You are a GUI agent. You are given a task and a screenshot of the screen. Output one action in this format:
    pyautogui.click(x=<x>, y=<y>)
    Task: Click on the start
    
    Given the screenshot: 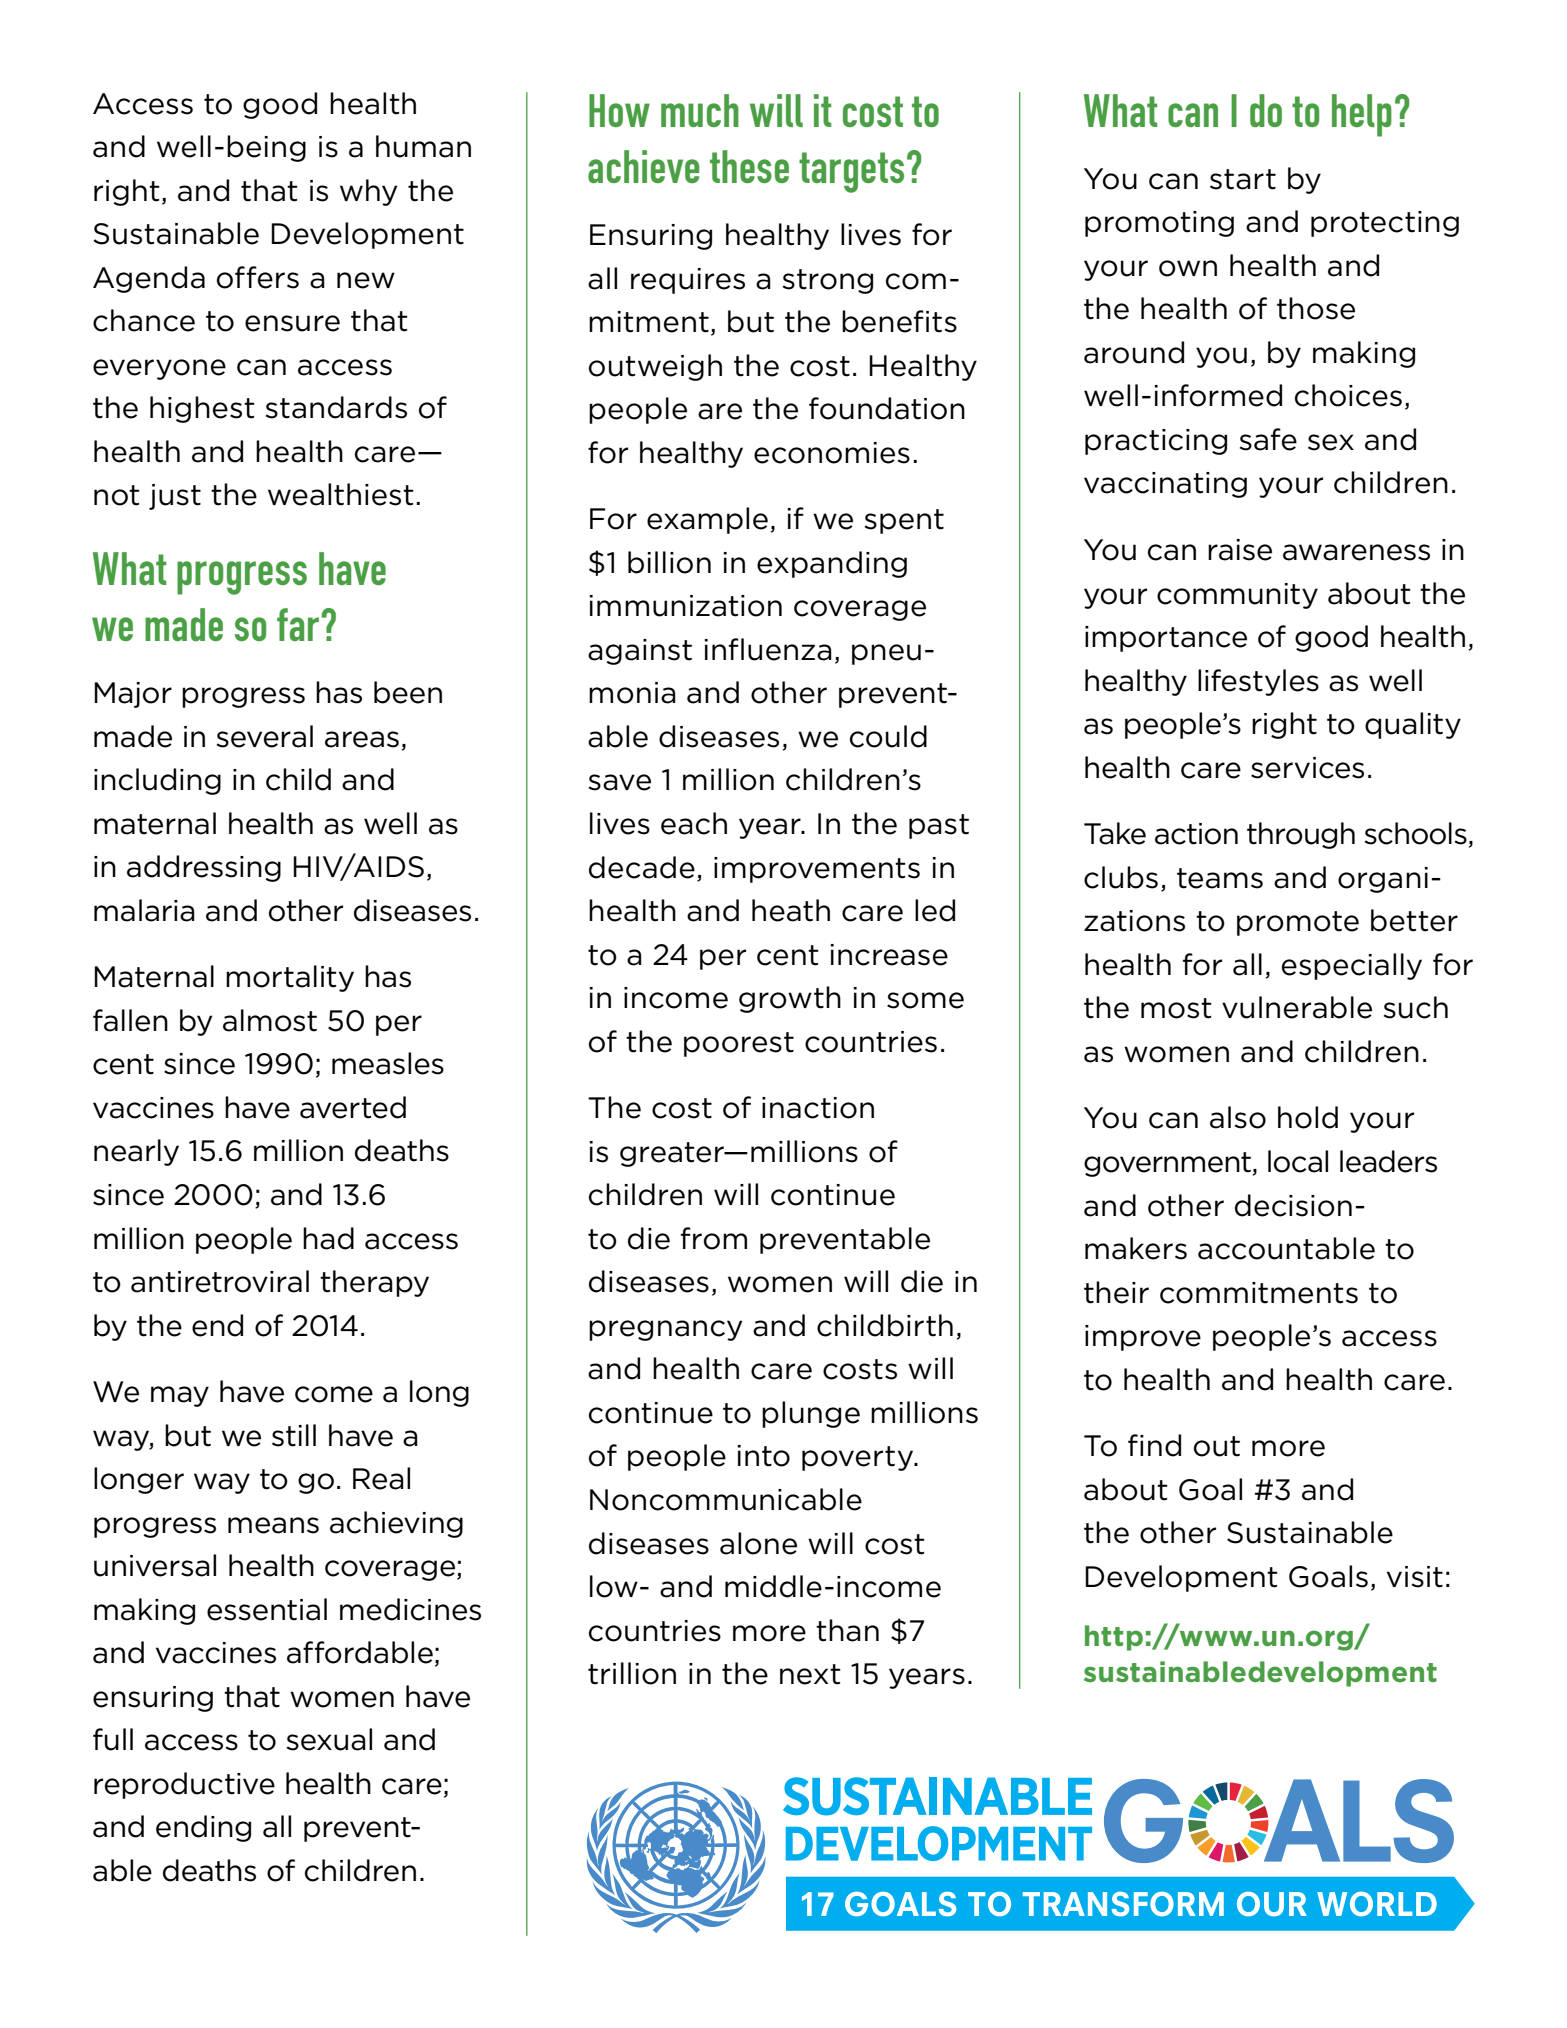 What is the action you would take?
    pyautogui.click(x=1243, y=179)
